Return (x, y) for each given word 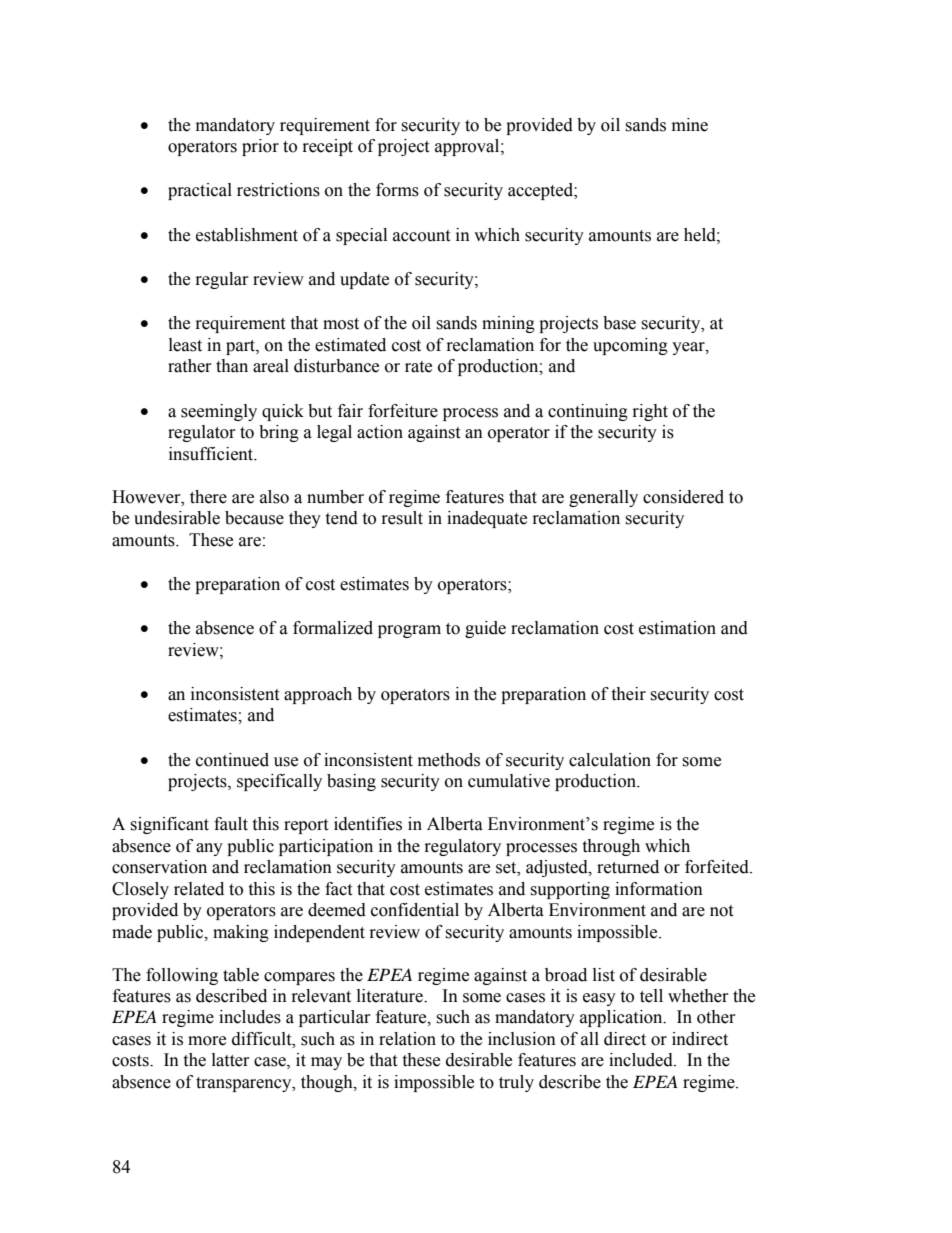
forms (397, 190)
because (254, 518)
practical (200, 191)
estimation (677, 628)
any (209, 849)
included (642, 1060)
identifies (368, 824)
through (611, 847)
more (207, 1041)
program (409, 631)
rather (190, 366)
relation (407, 1039)
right (650, 412)
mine (690, 125)
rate (418, 367)
